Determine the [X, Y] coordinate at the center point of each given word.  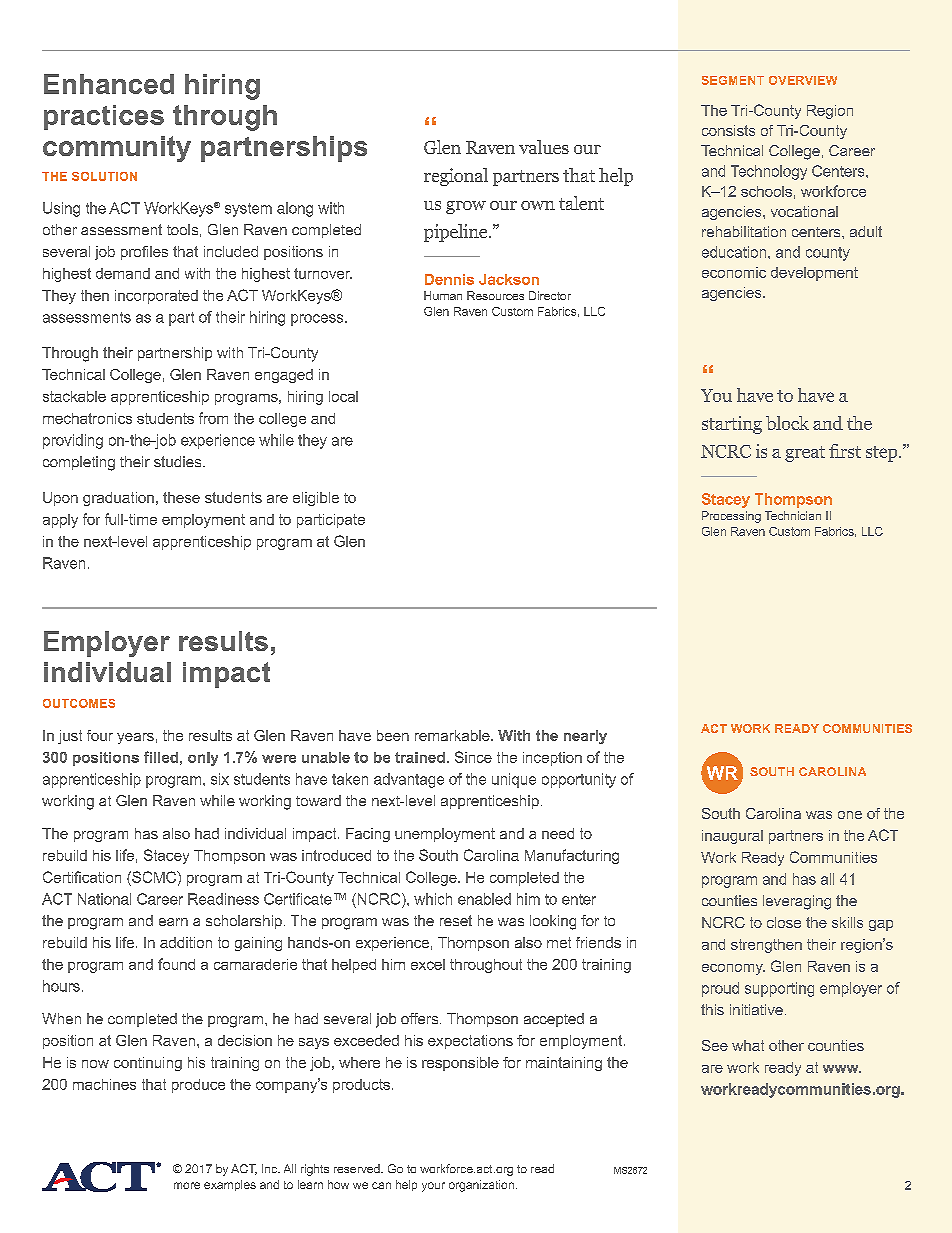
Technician [793, 515]
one [850, 815]
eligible [316, 499]
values [544, 147]
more [187, 1185]
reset [456, 920]
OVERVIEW [803, 80]
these [181, 497]
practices [104, 117]
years [135, 738]
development [814, 274]
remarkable [453, 735]
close [784, 922]
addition [186, 942]
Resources [495, 295]
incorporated [156, 297]
